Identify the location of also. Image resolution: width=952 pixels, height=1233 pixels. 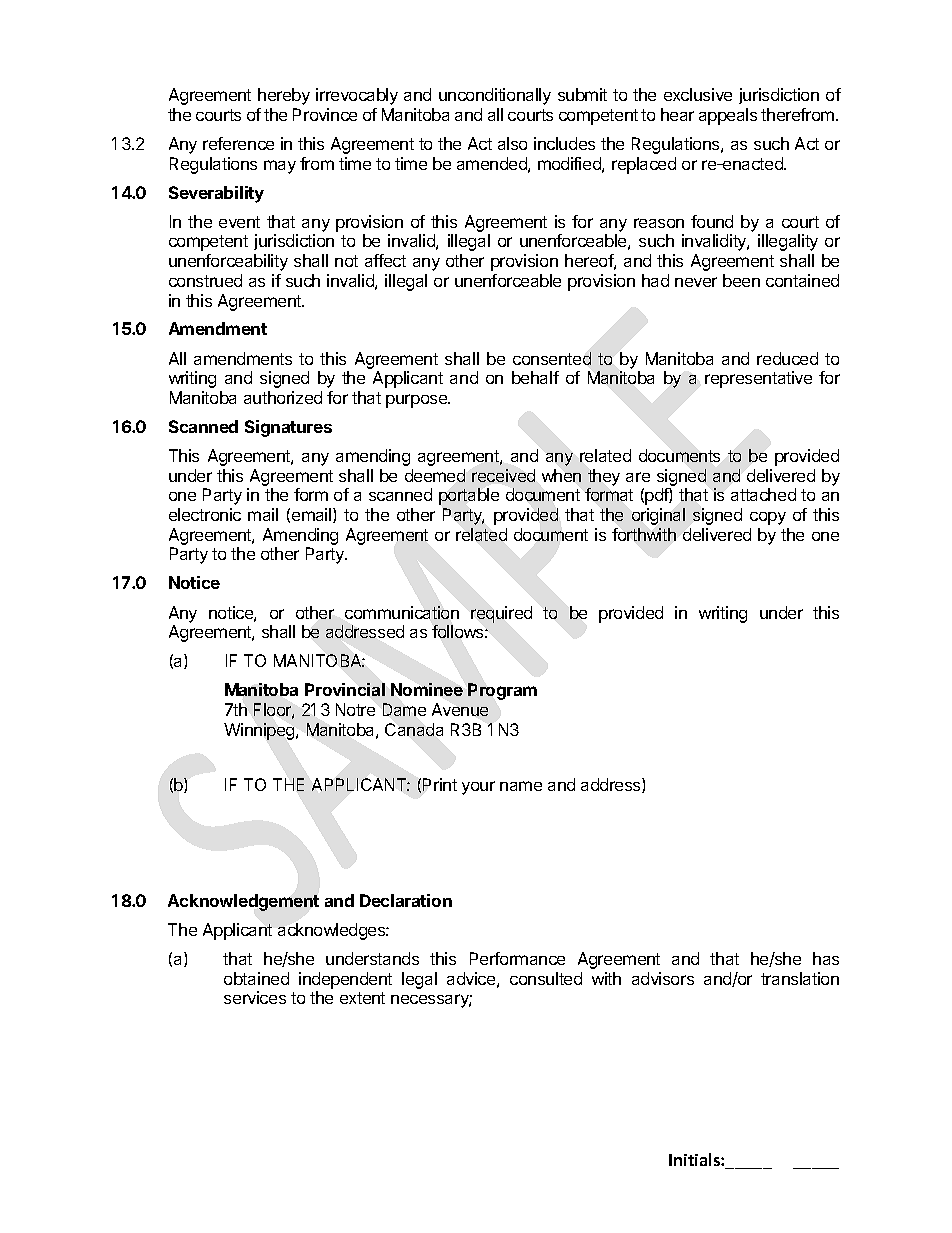
(512, 143).
